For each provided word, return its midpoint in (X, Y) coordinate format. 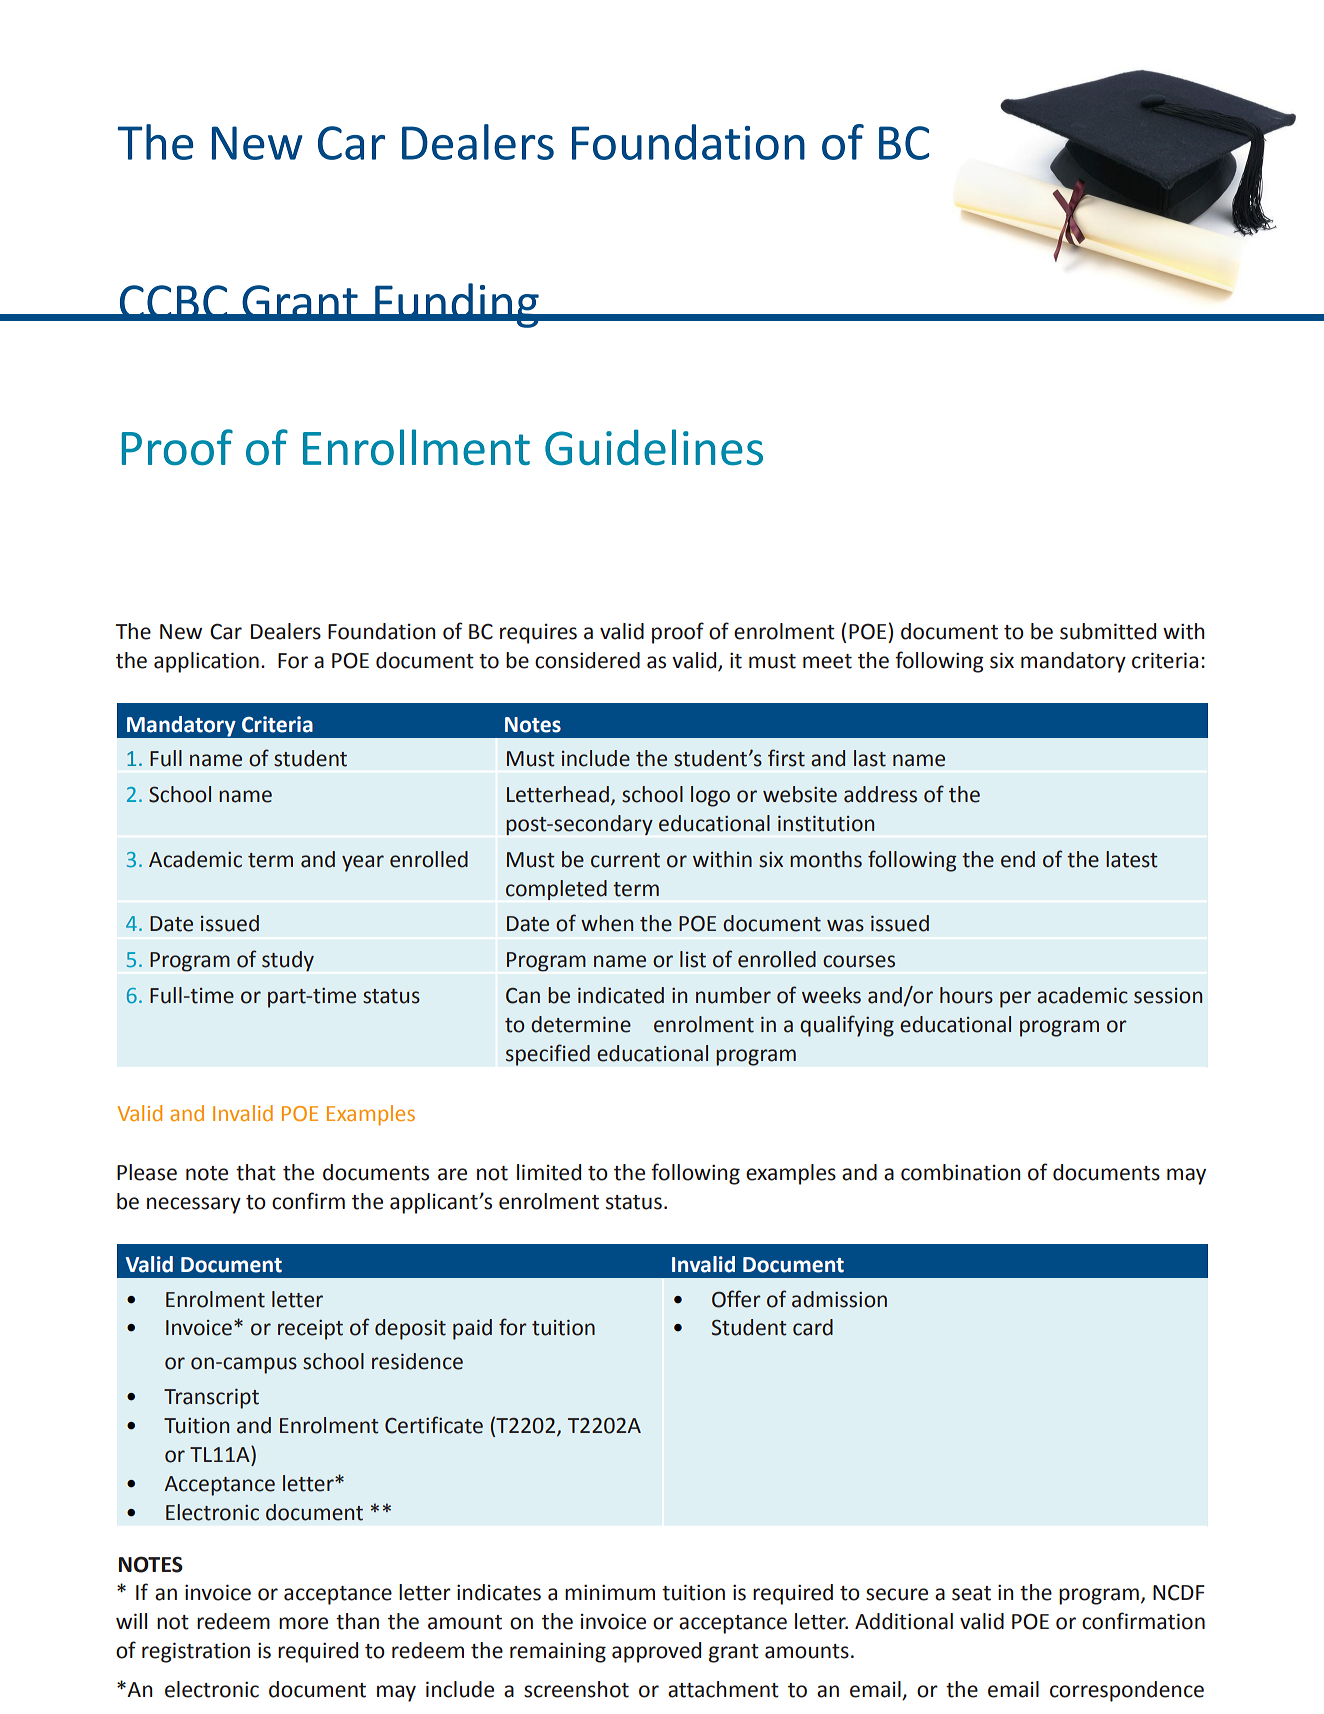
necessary (194, 1205)
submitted (1108, 631)
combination (961, 1172)
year (363, 863)
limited (549, 1172)
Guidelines (654, 447)
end (1018, 859)
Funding (457, 305)
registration (196, 1652)
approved (656, 1652)
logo (710, 796)
